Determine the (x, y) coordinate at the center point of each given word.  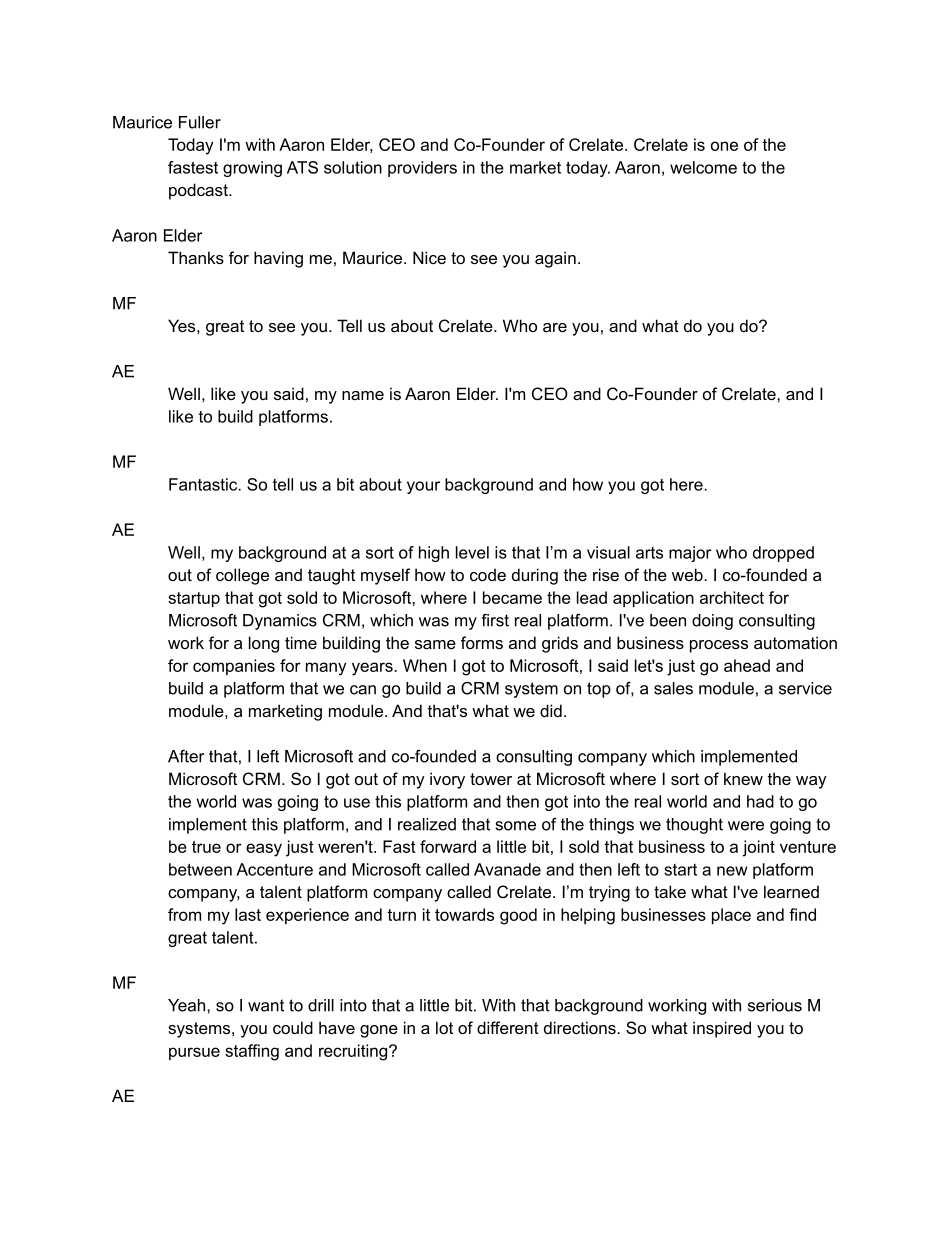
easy (264, 850)
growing (252, 169)
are (555, 327)
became (512, 597)
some (516, 826)
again (555, 259)
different (508, 1027)
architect (732, 597)
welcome (703, 167)
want (266, 1005)
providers (422, 169)
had (760, 801)
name (363, 395)
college (242, 576)
